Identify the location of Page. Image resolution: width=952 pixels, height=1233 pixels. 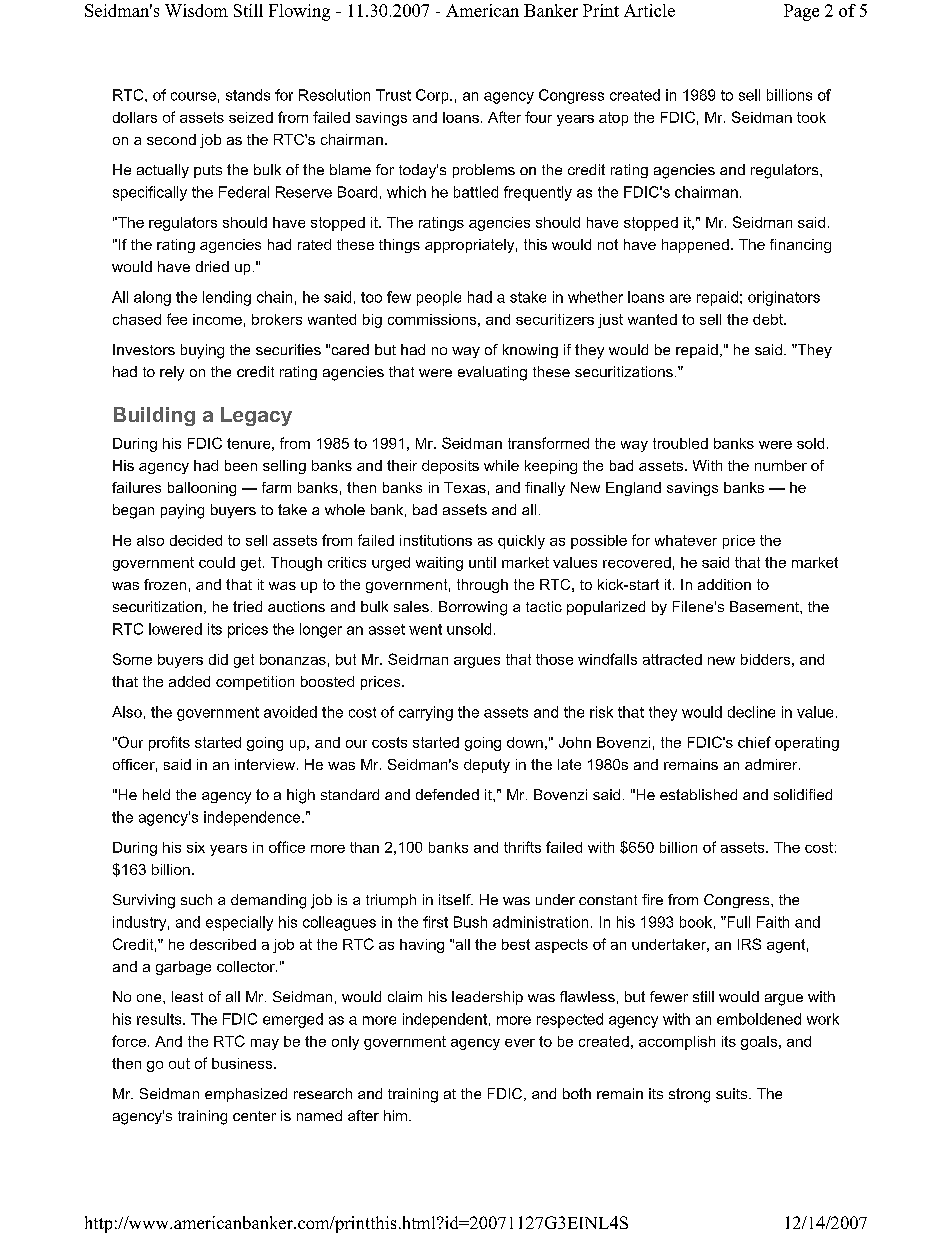
(801, 12).
